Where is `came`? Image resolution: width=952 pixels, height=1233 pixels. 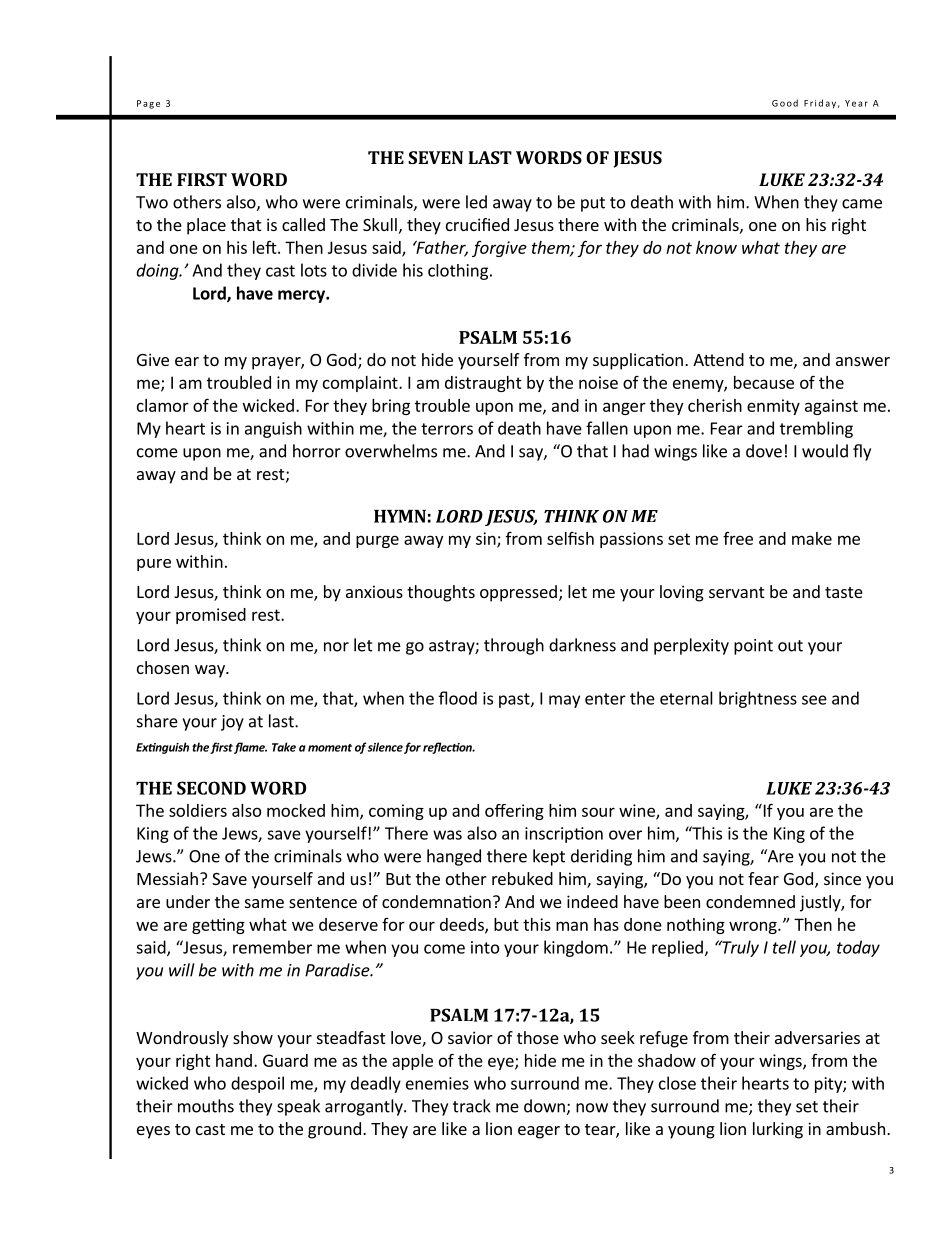
came is located at coordinates (862, 204).
